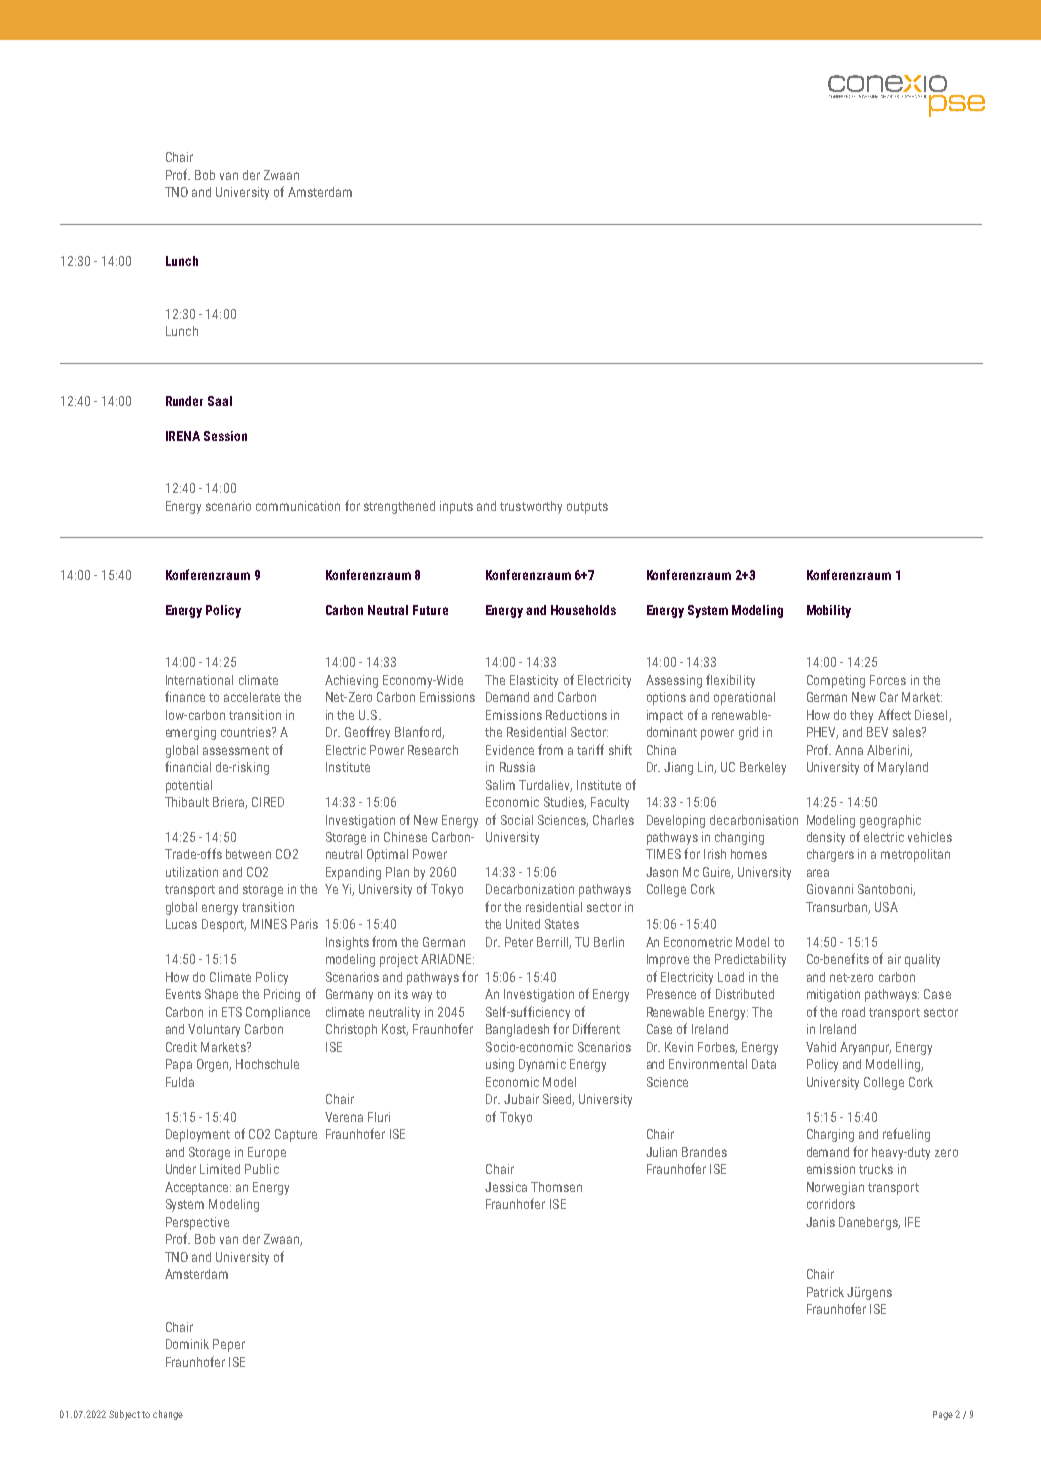 The height and width of the screenshot is (1472, 1041). Describe the element at coordinates (886, 907) in the screenshot. I see `USA` at that location.
